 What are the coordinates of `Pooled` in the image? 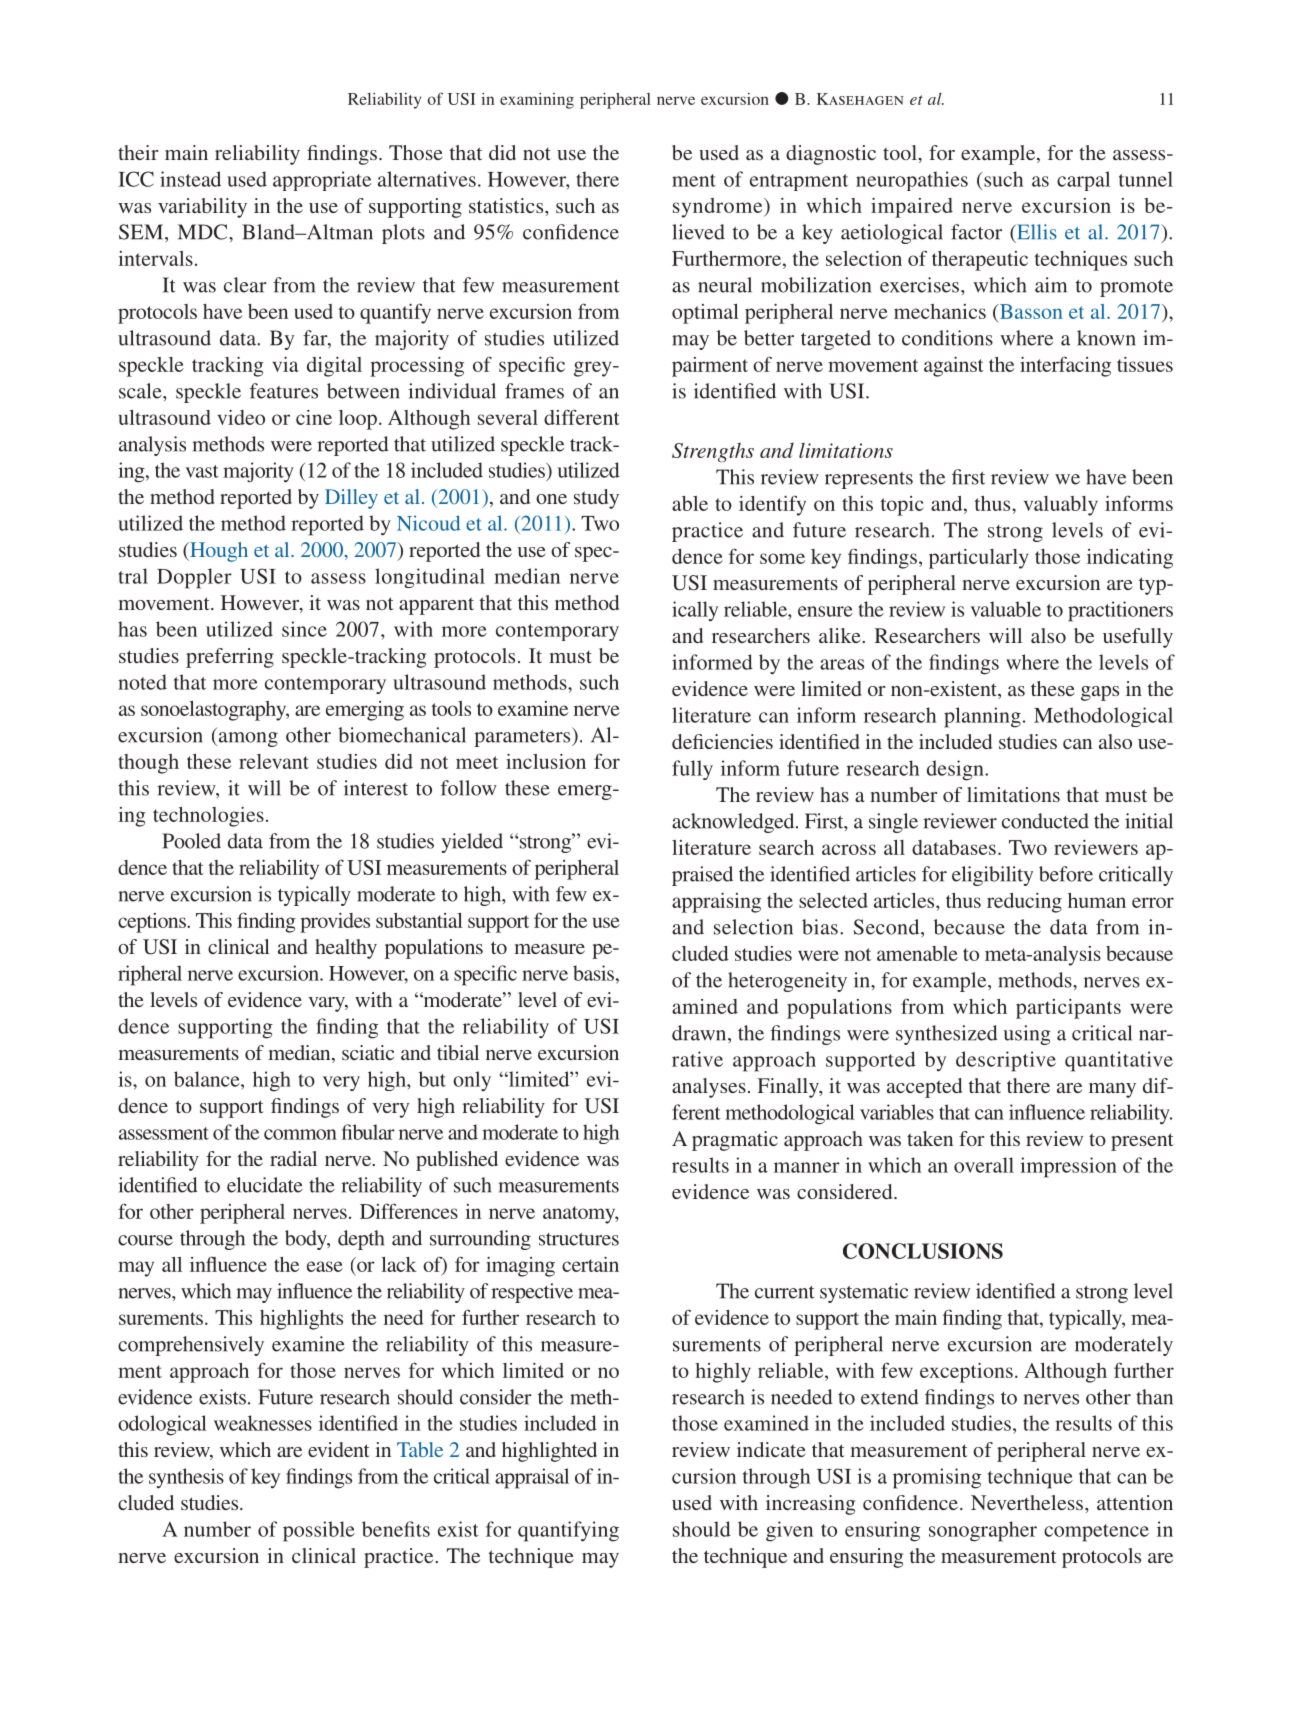 It's located at (191, 841).
